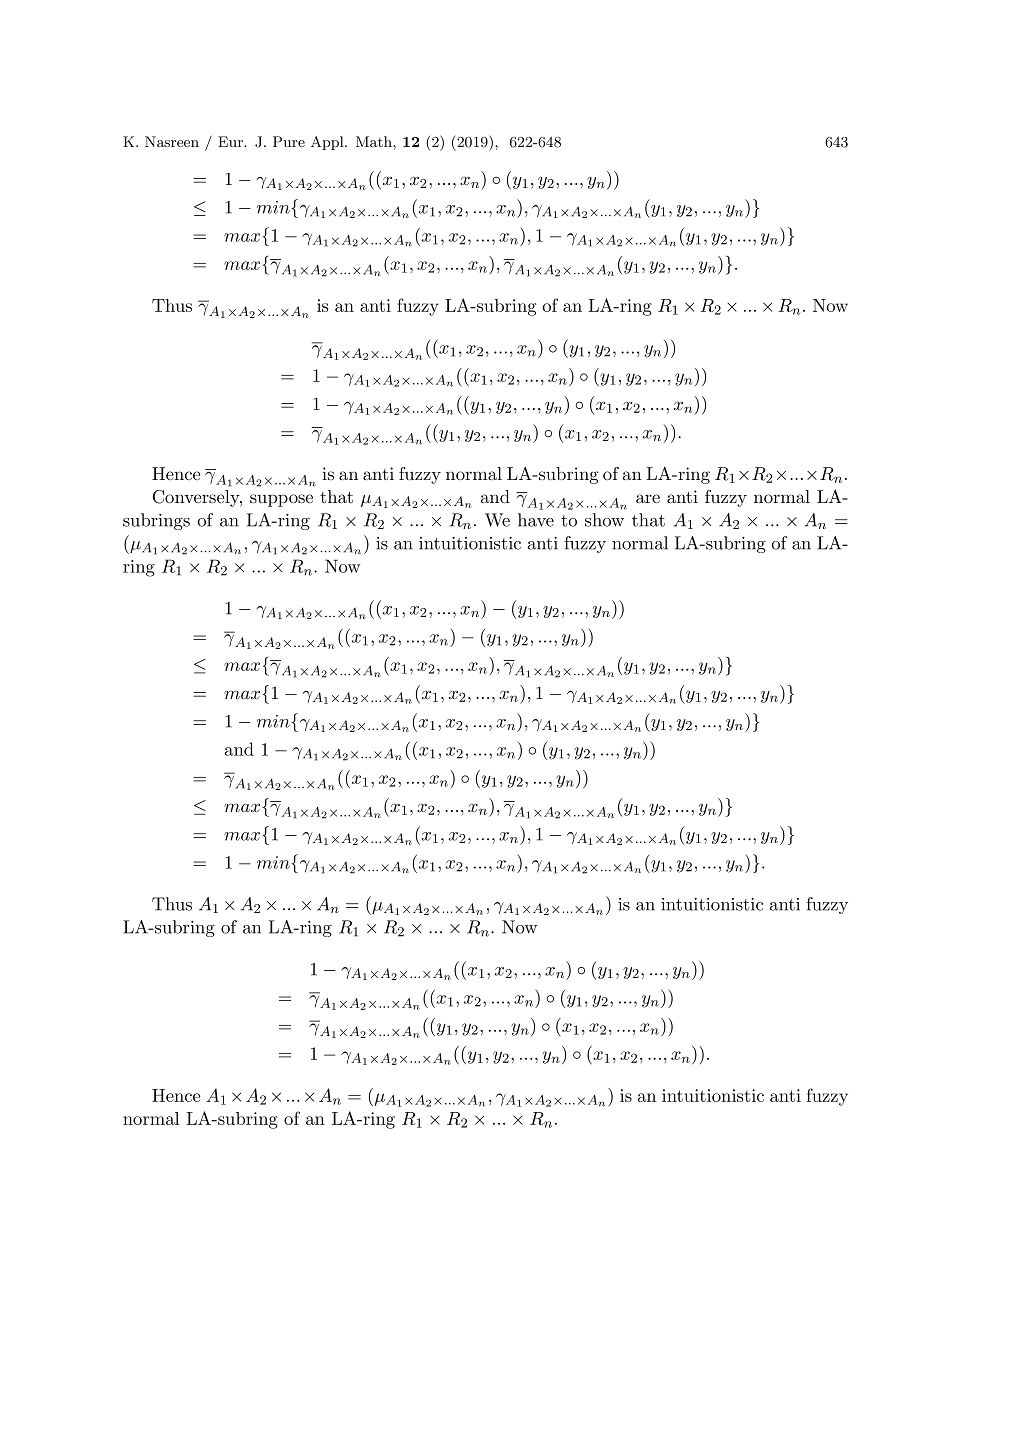 The width and height of the screenshot is (1016, 1437). What do you see at coordinates (536, 520) in the screenshot?
I see `have` at bounding box center [536, 520].
